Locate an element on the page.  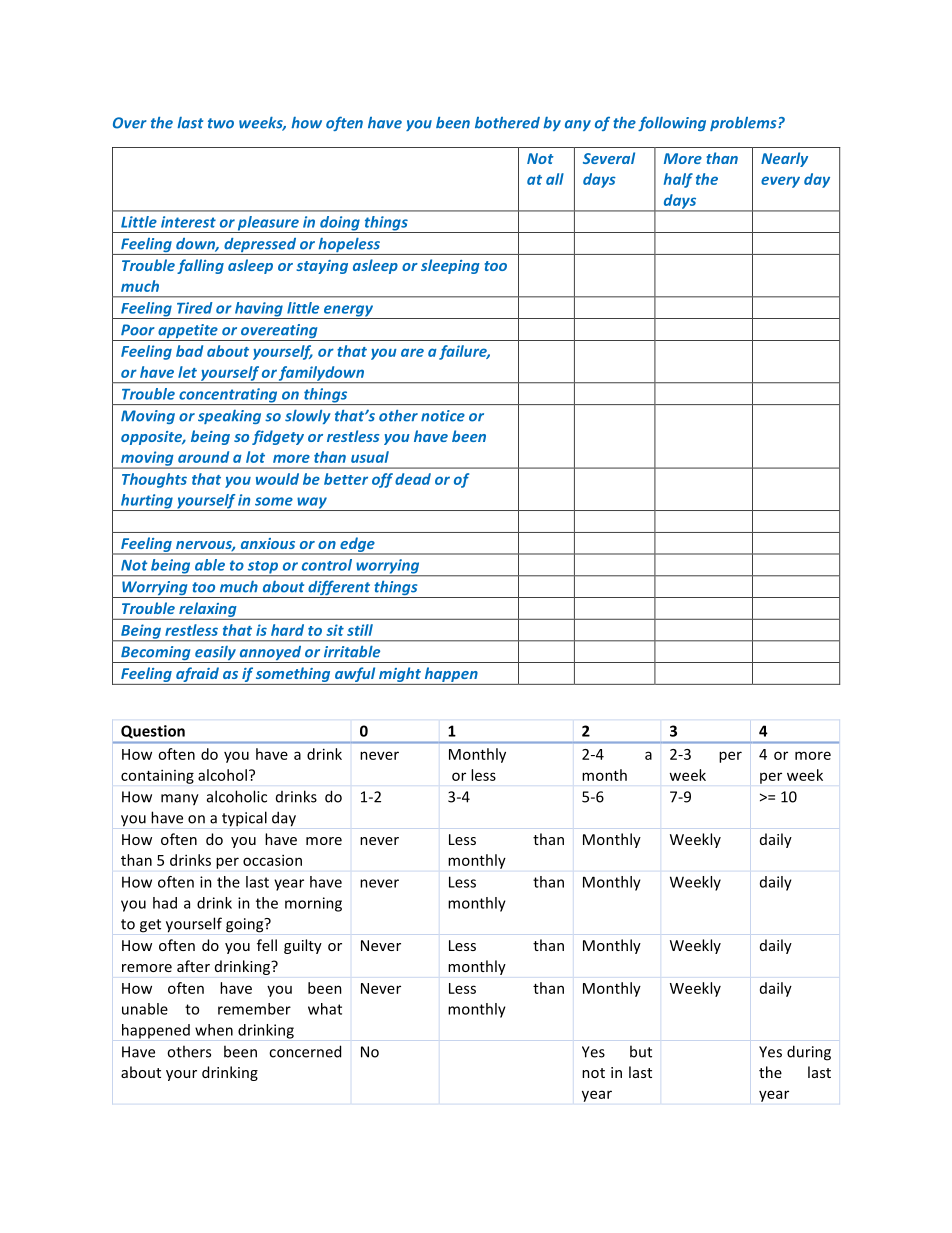
still is located at coordinates (360, 630).
